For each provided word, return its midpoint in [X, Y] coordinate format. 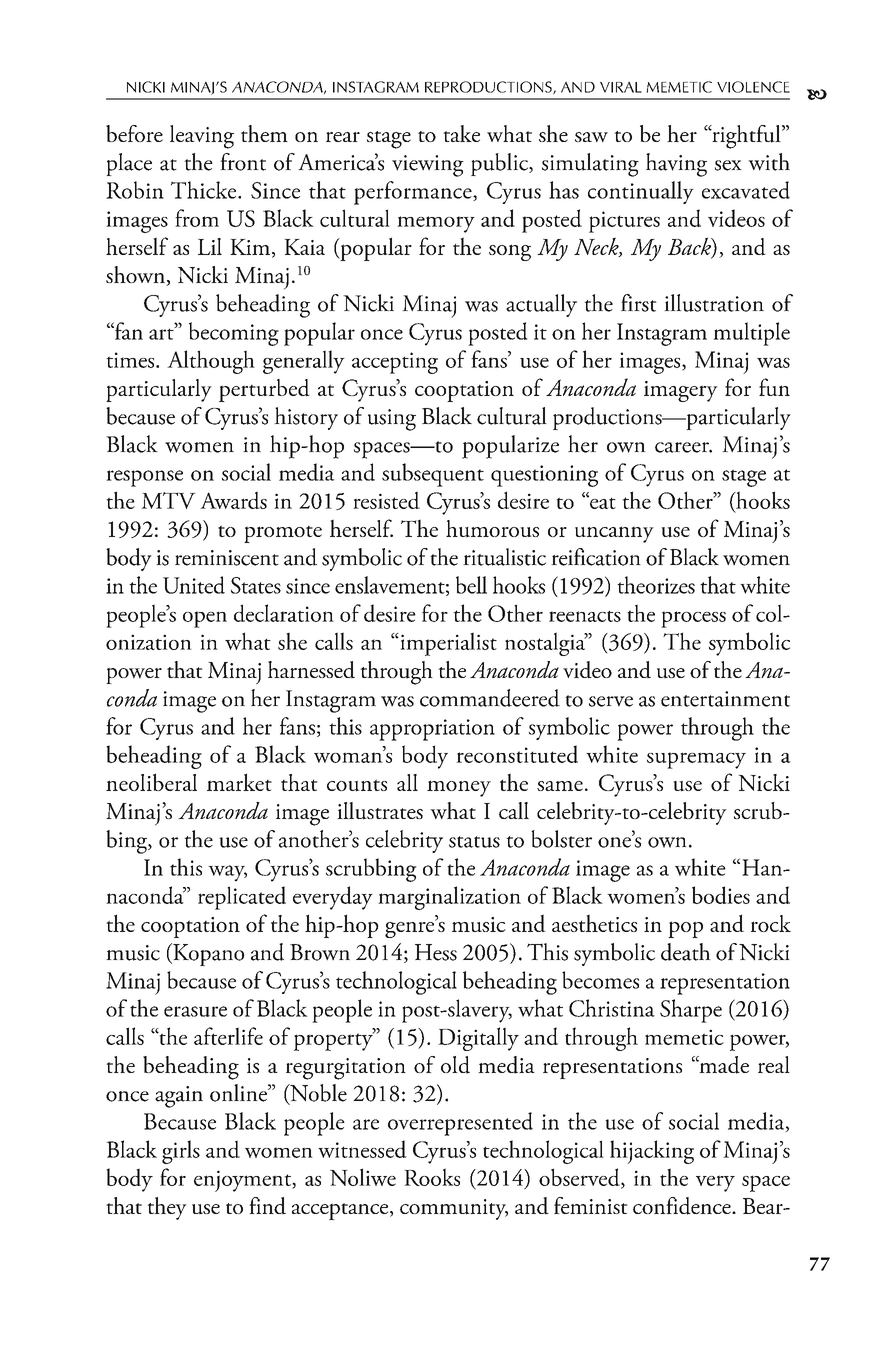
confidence [683, 1206]
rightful [746, 137]
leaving [202, 137]
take [461, 133]
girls [181, 1152]
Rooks [432, 1177]
